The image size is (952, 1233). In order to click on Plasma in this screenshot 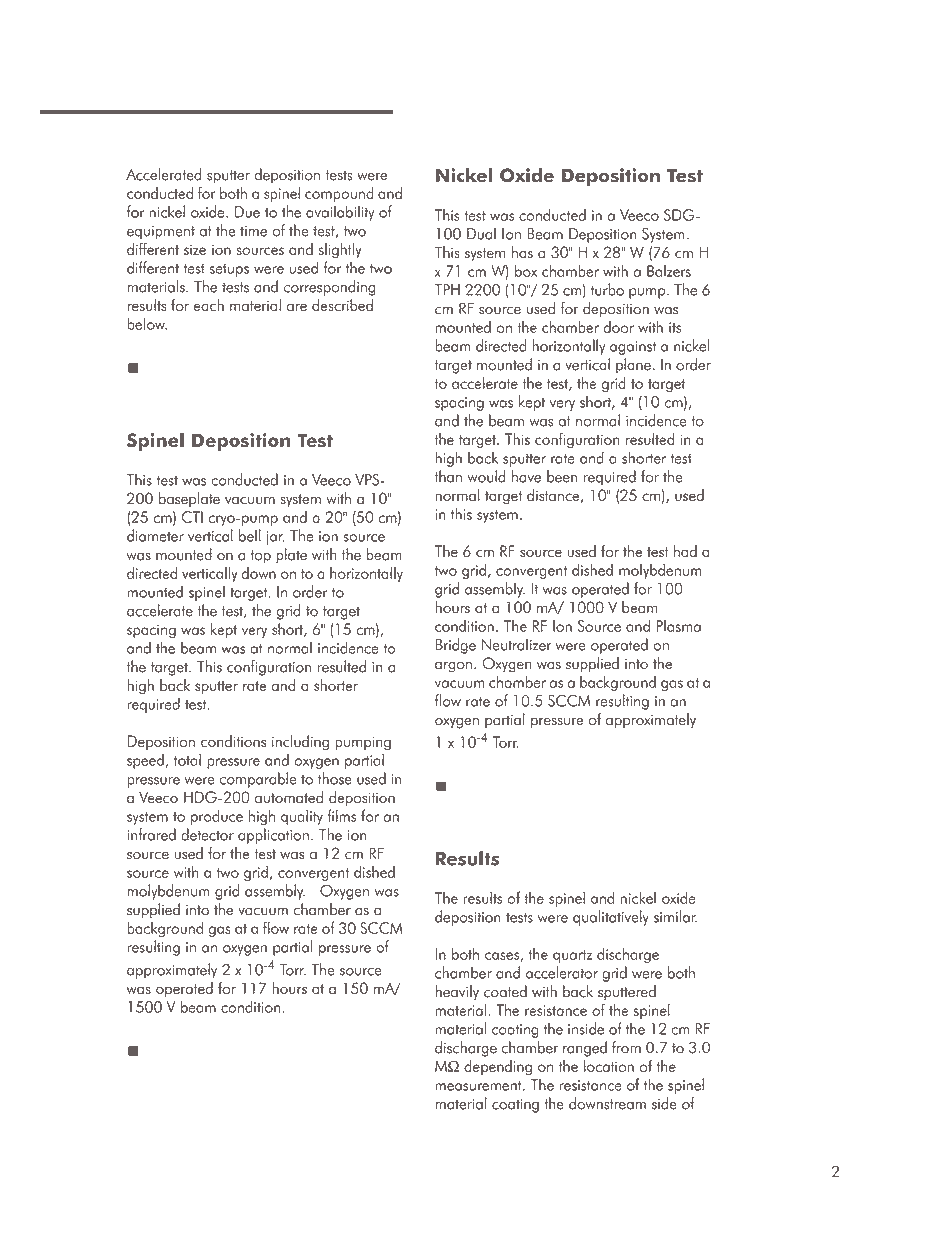, I will do `click(678, 626)`.
